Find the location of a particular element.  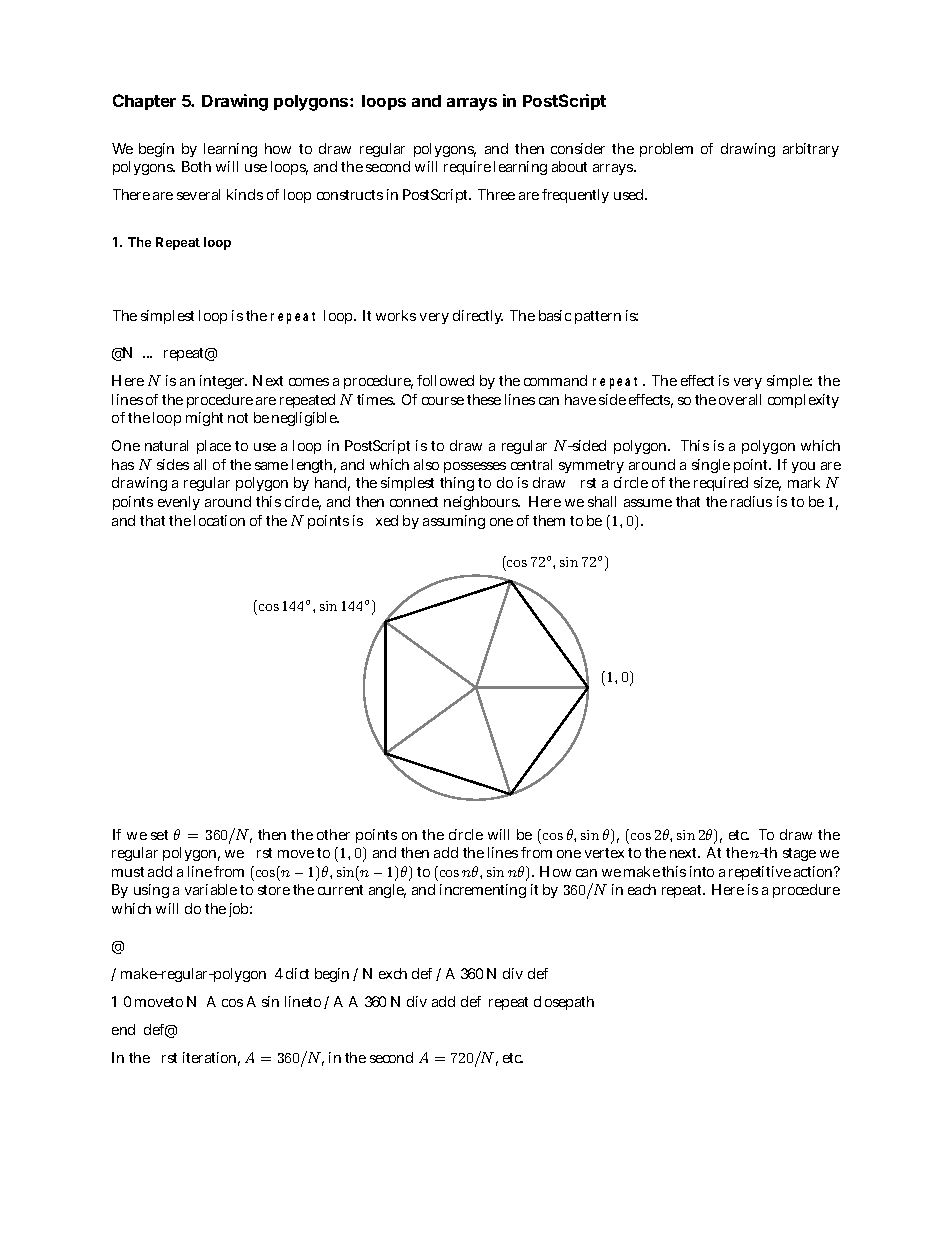

might is located at coordinates (204, 419).
